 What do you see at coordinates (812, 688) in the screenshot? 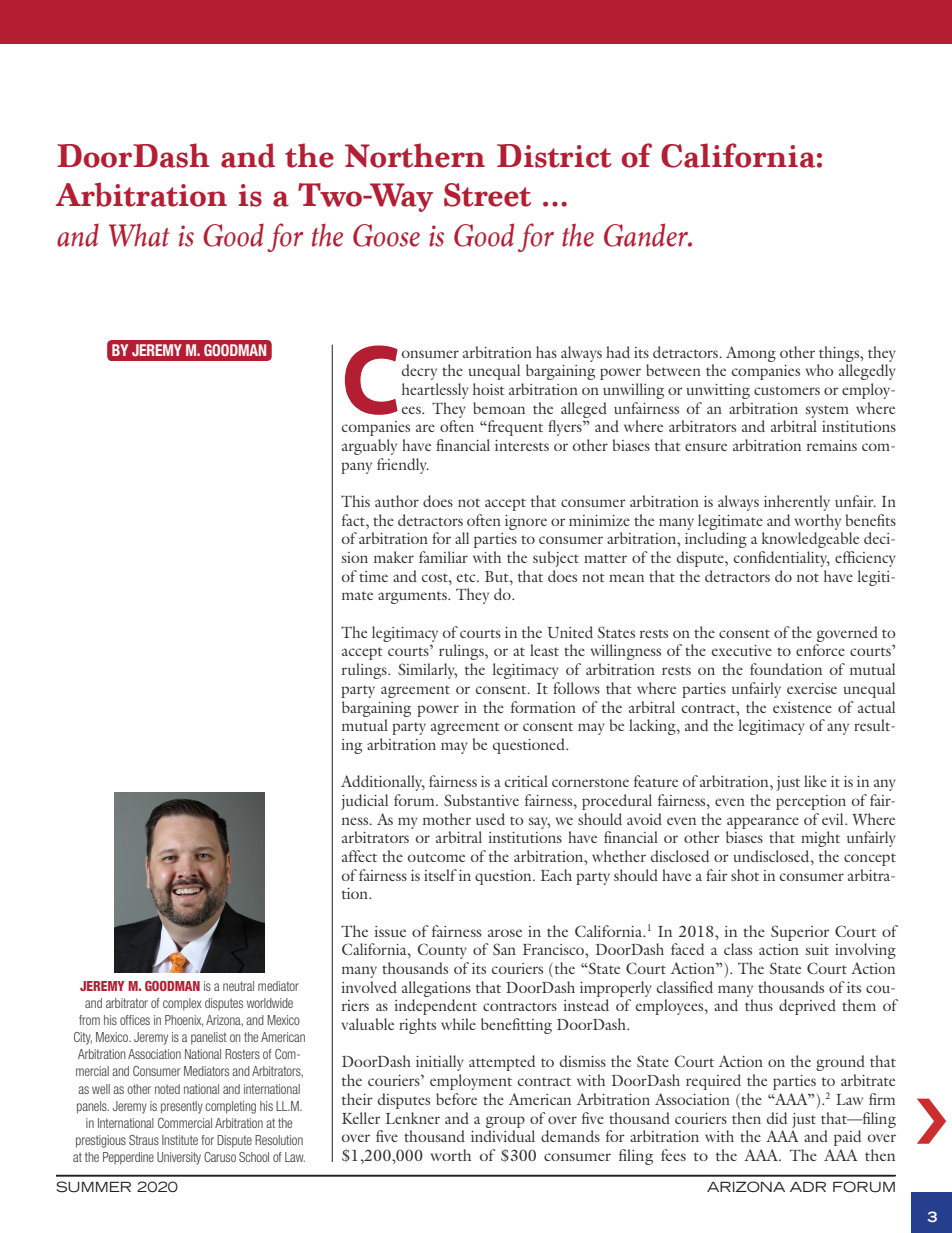
I see `exercise` at bounding box center [812, 688].
